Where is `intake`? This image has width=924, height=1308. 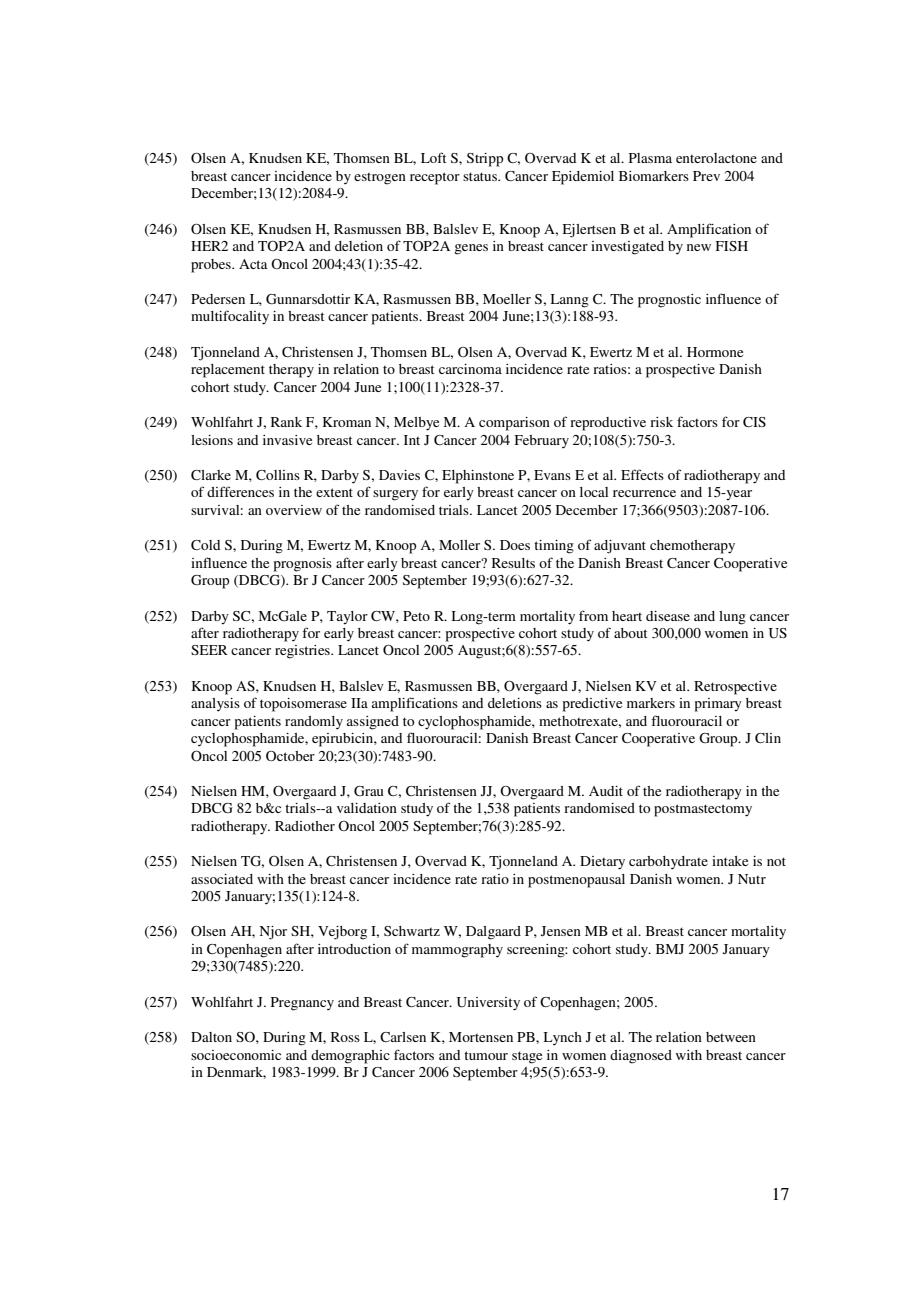
intake is located at coordinates (730, 861).
